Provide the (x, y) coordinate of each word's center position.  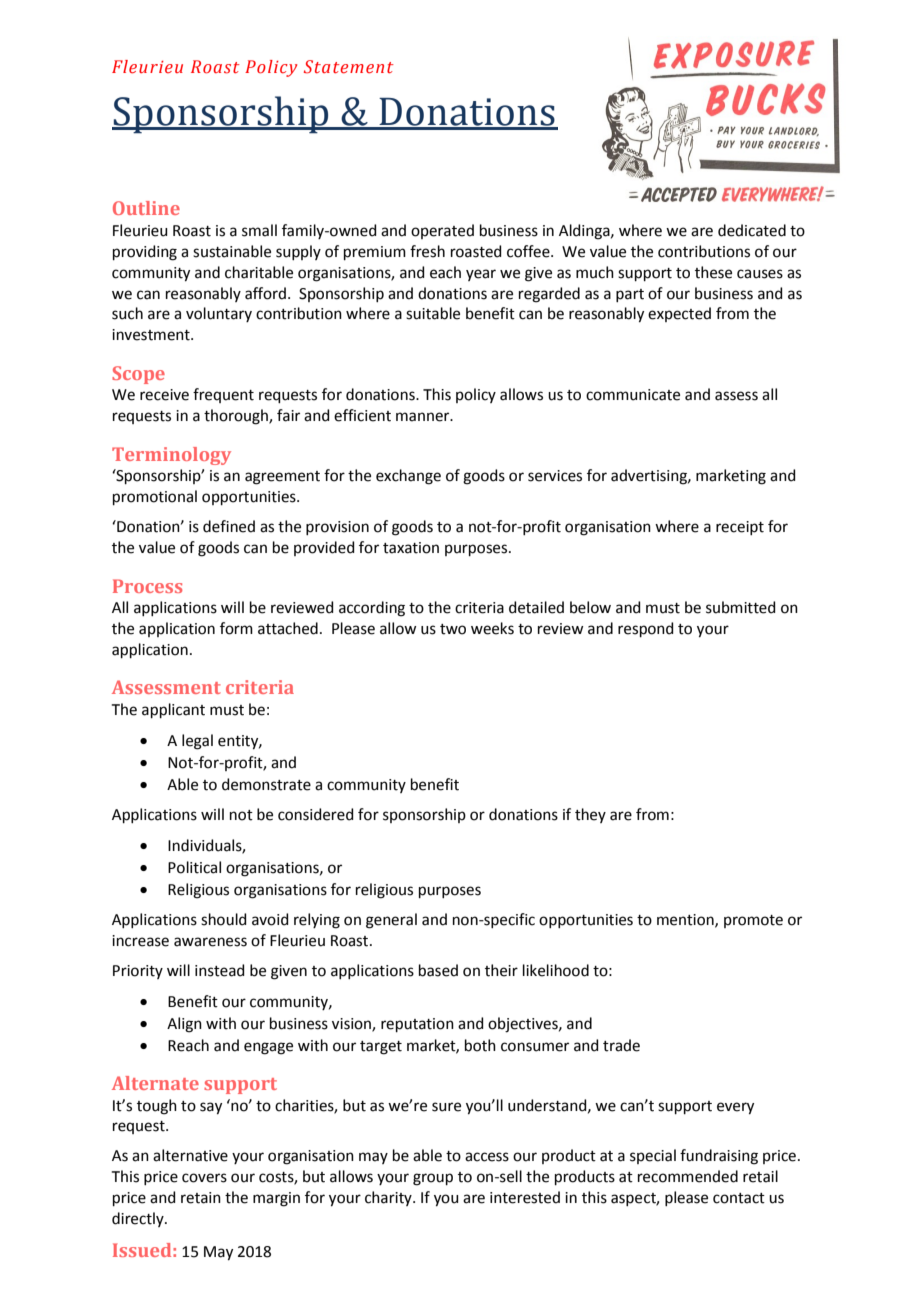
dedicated (752, 230)
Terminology (171, 456)
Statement (349, 67)
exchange (408, 477)
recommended (688, 1176)
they (590, 815)
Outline (146, 208)
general (391, 921)
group (433, 1179)
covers (204, 1178)
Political (194, 867)
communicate (633, 395)
